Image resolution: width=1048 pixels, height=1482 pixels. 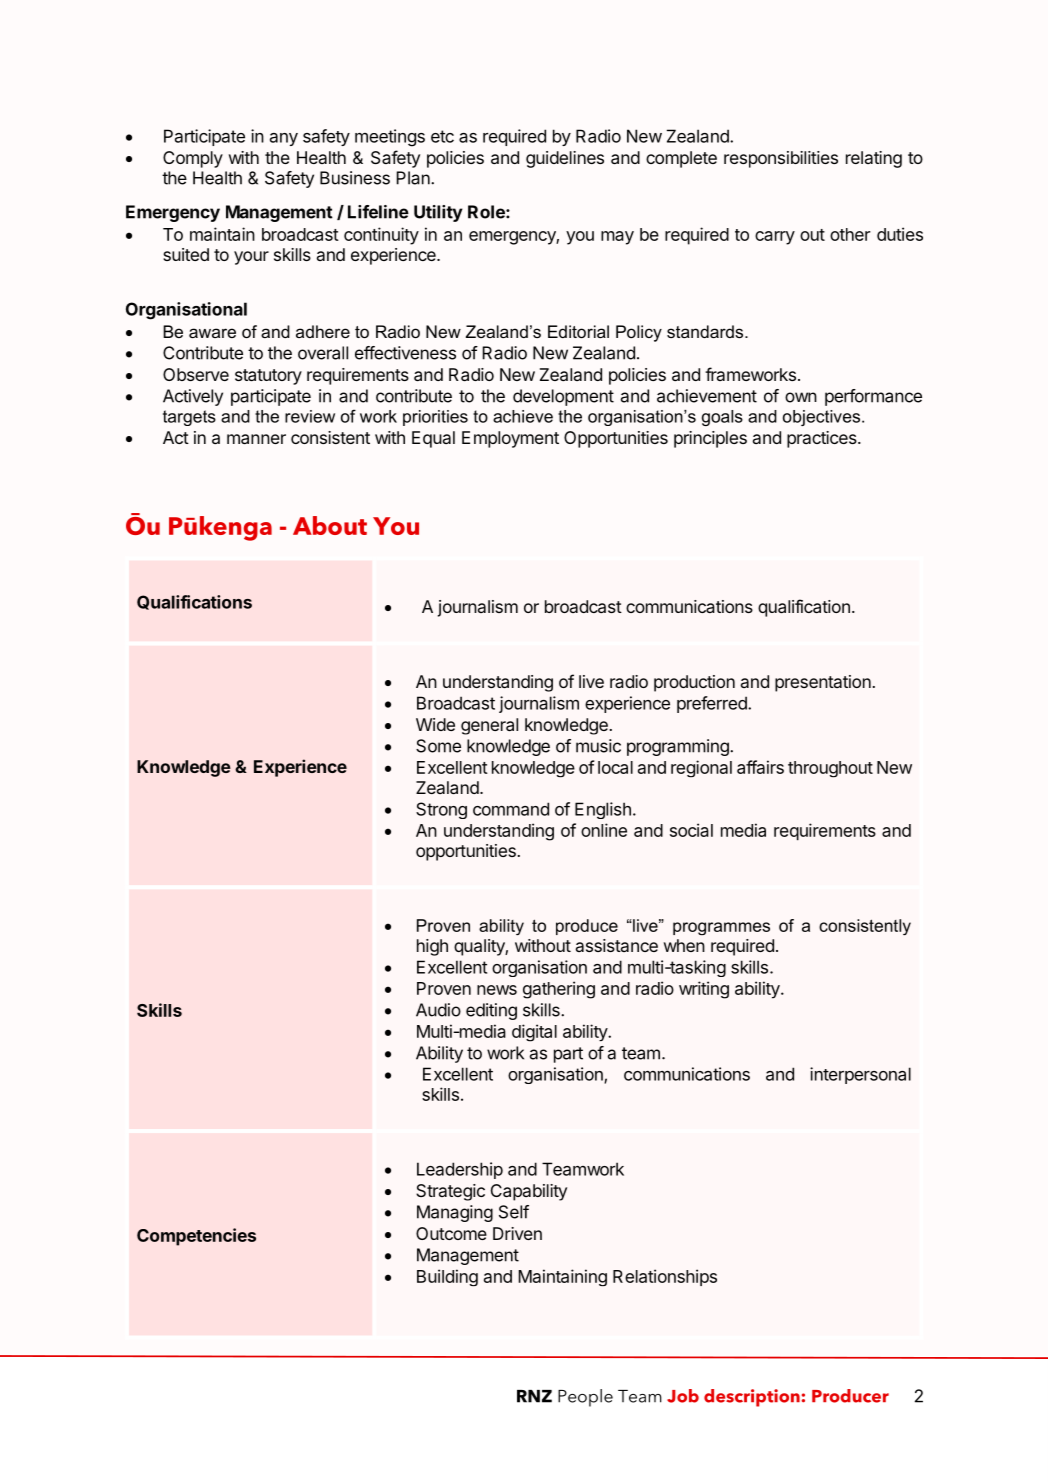 I want to click on About, so click(x=330, y=525).
